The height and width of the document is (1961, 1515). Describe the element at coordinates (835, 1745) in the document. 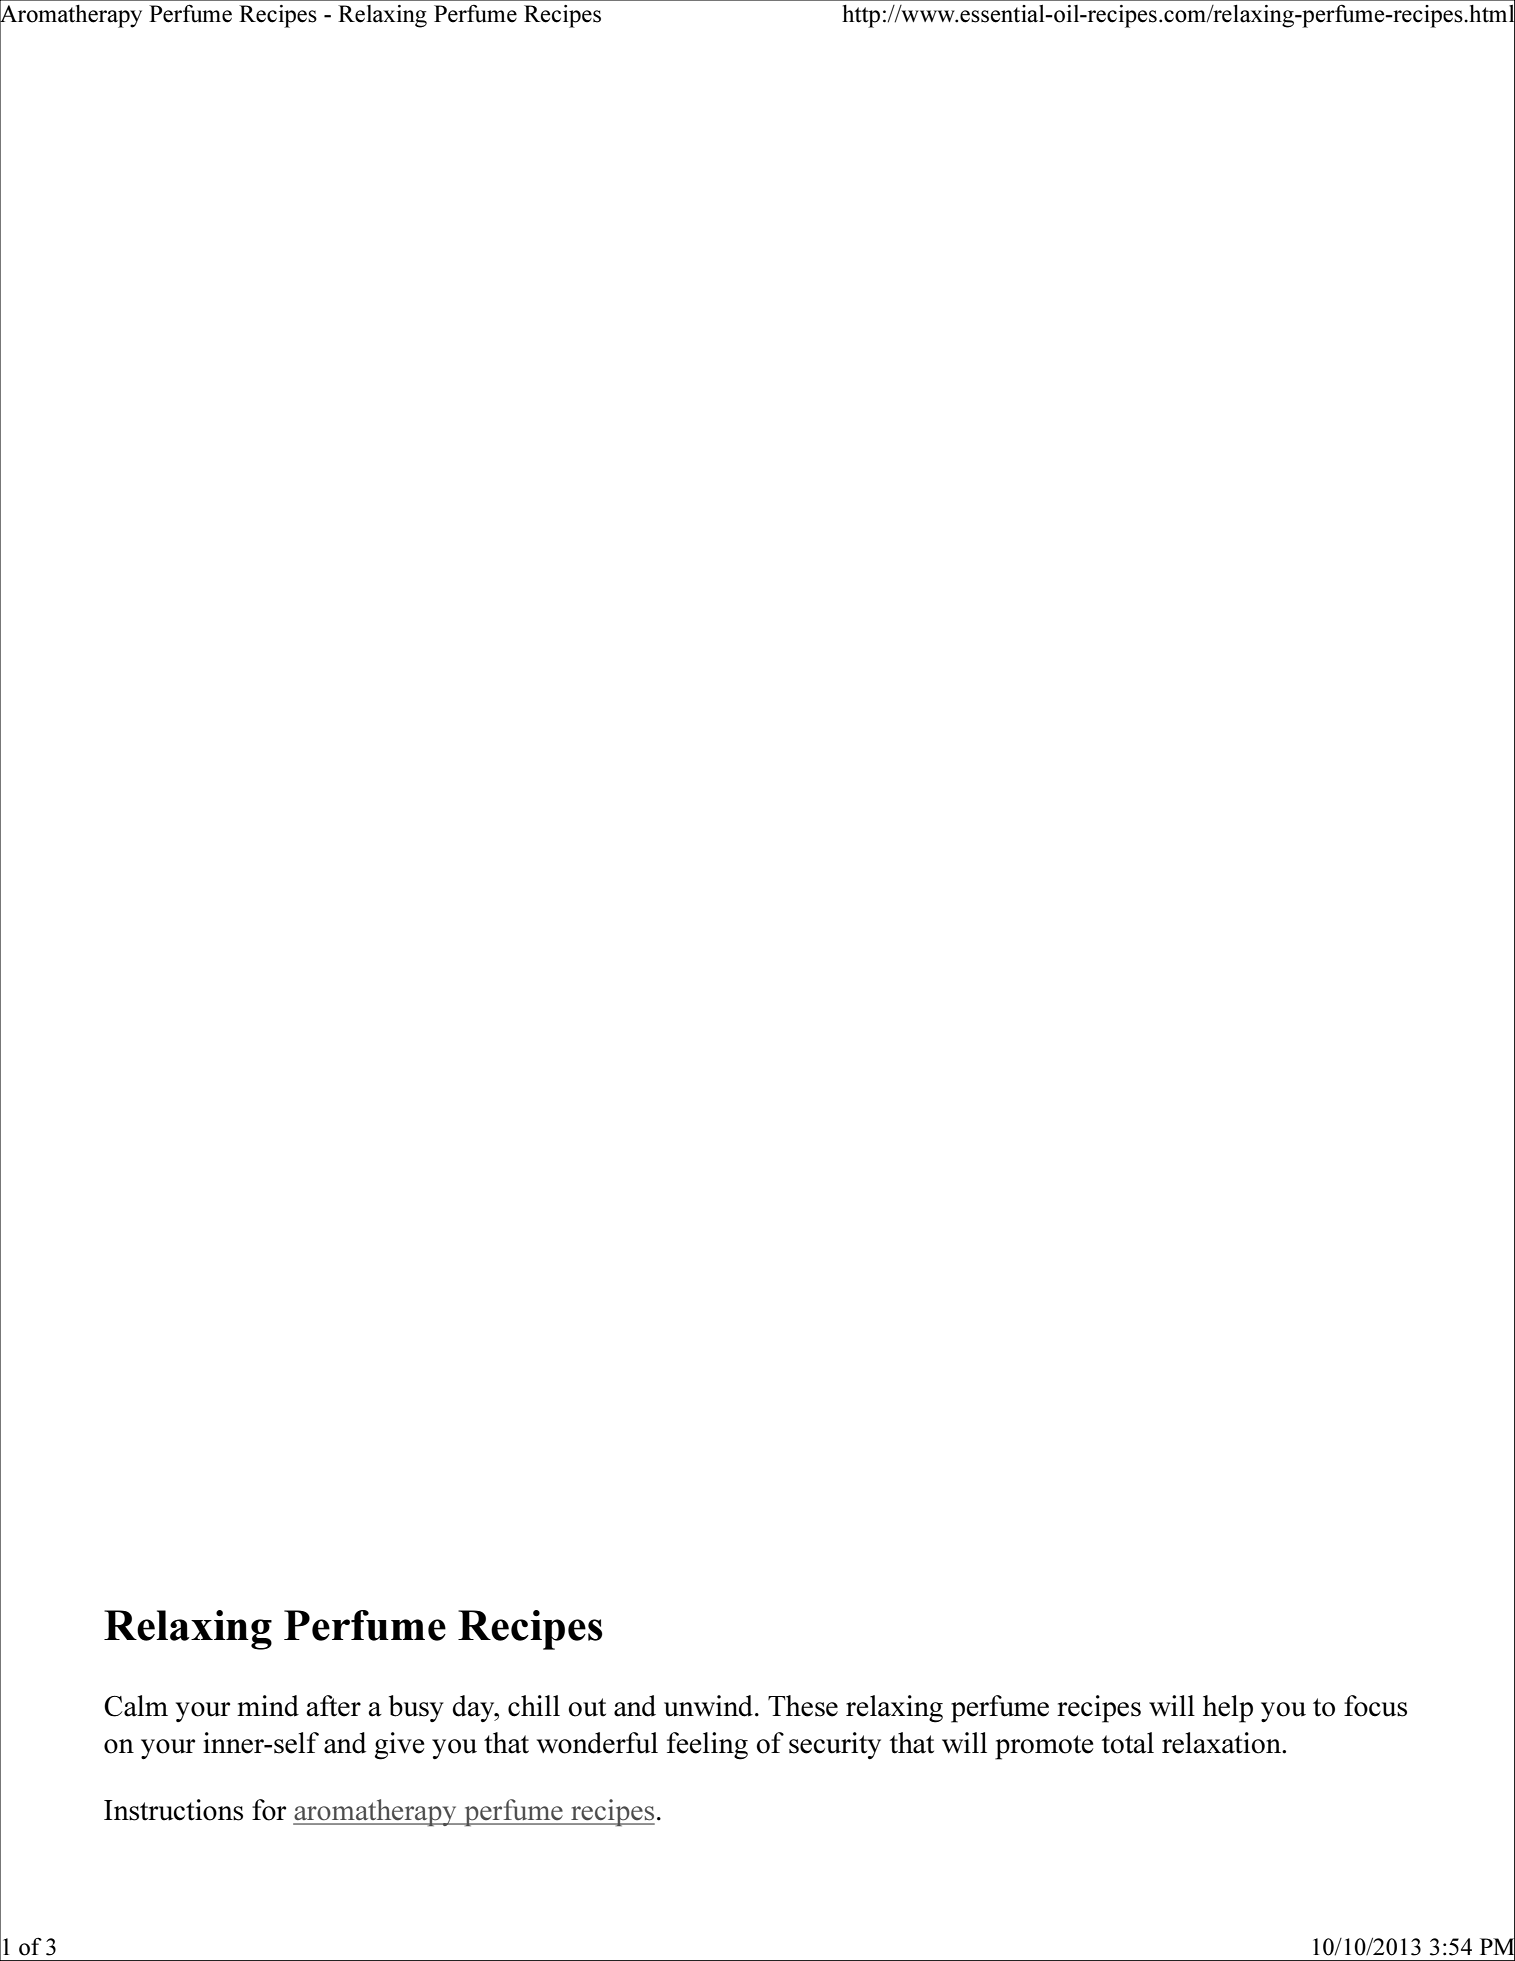

I see `security` at that location.
